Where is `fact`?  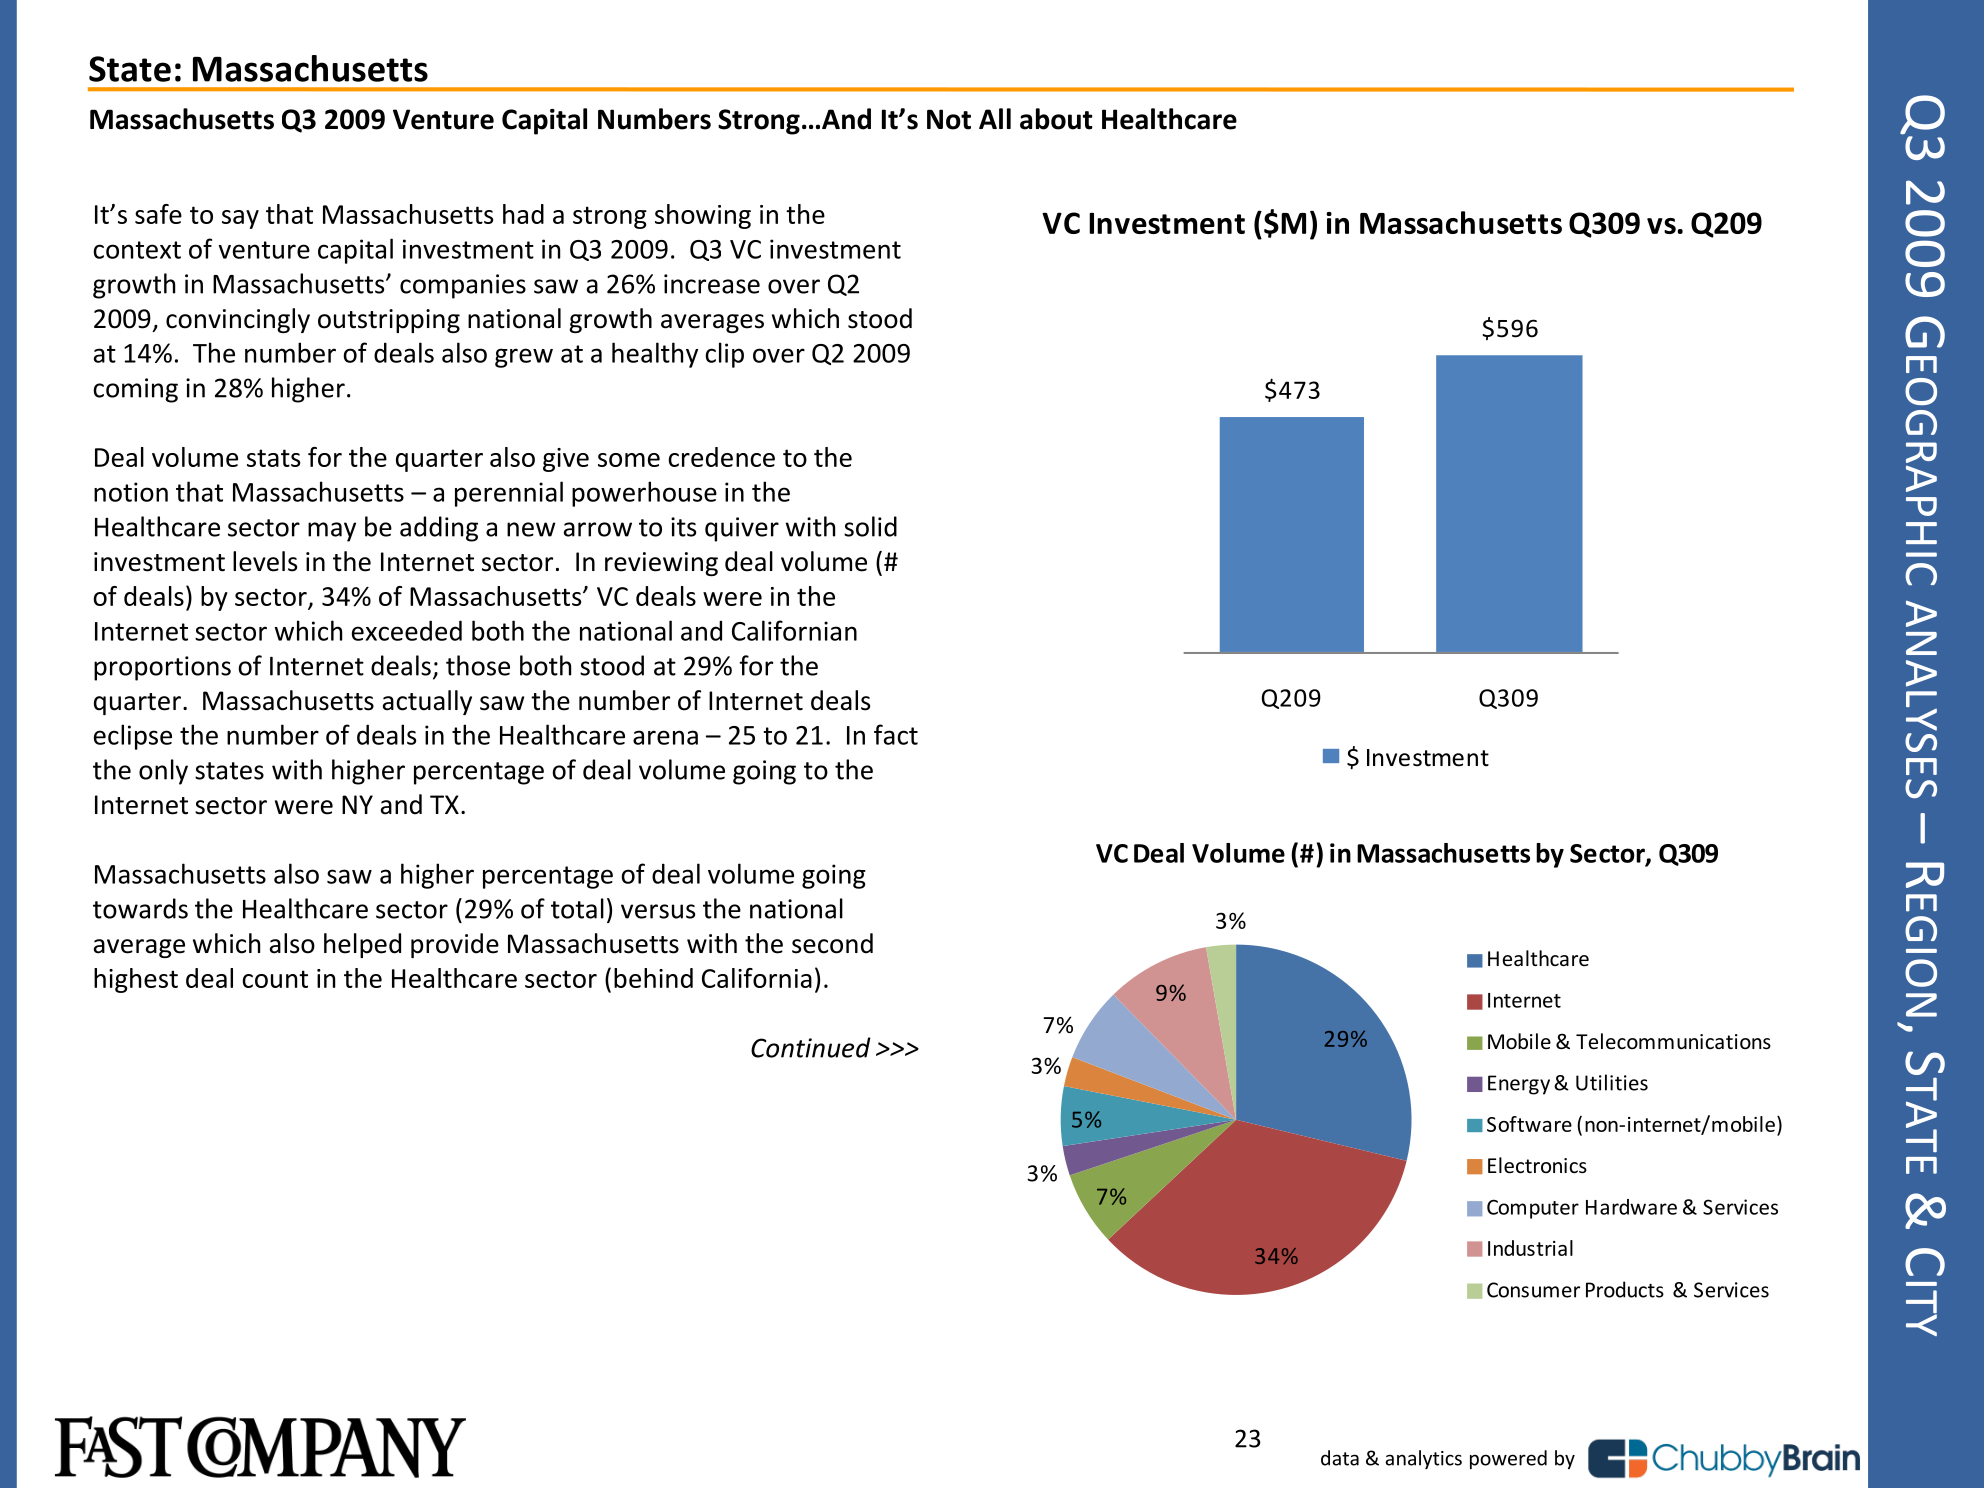
fact is located at coordinates (896, 734).
